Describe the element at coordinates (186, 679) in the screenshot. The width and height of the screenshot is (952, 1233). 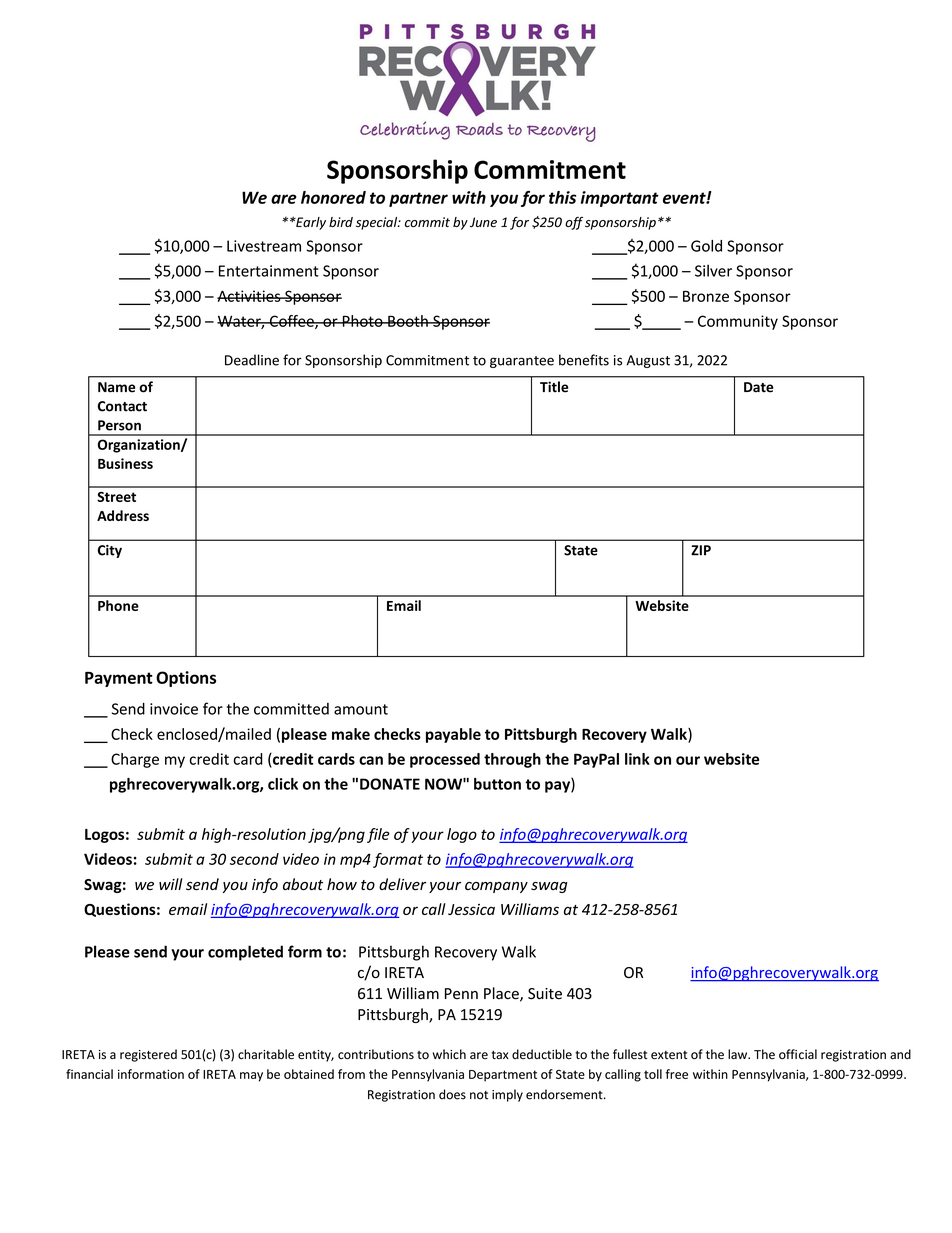
I see `Options` at that location.
